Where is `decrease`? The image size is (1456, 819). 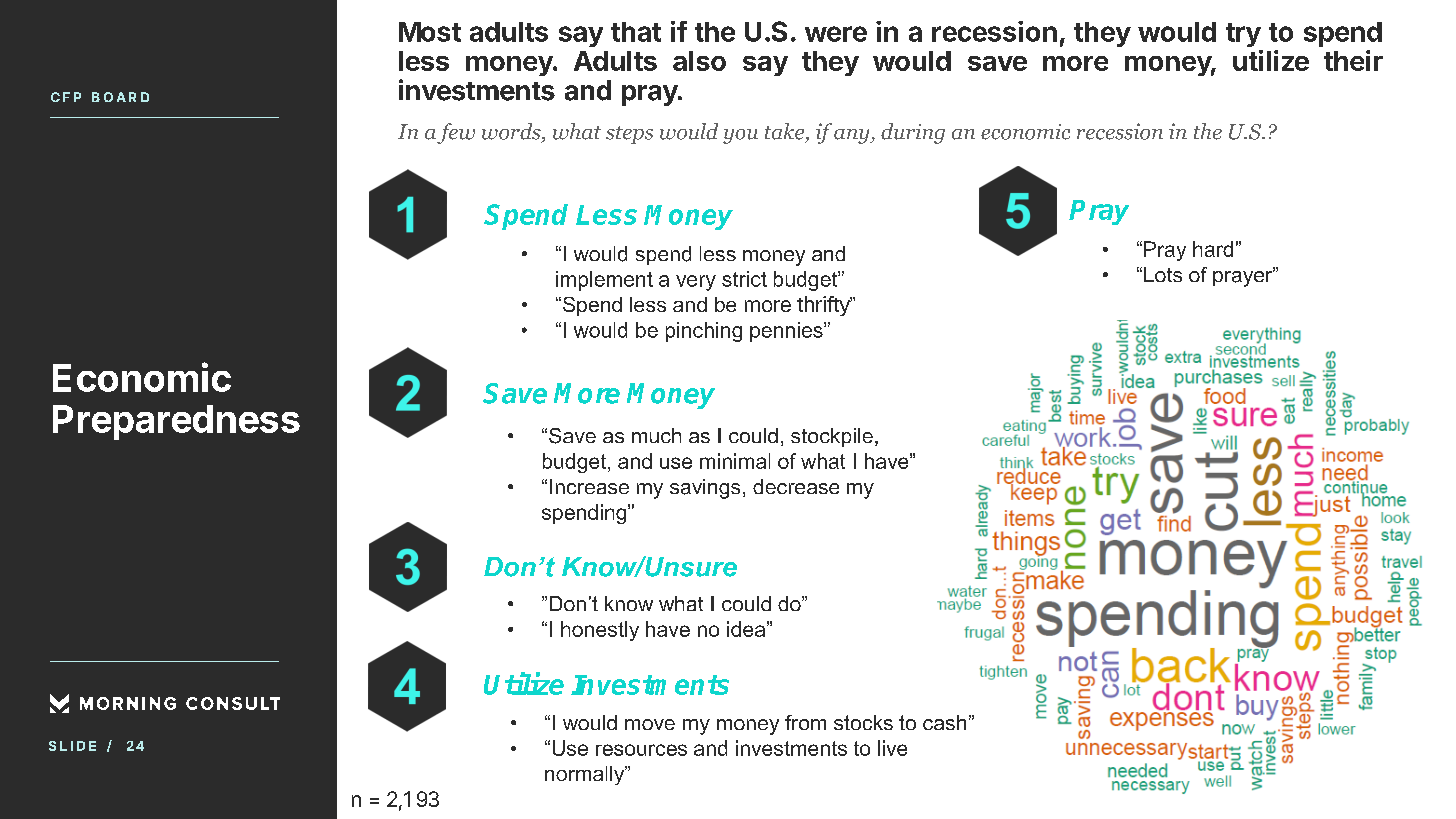
decrease is located at coordinates (796, 486).
